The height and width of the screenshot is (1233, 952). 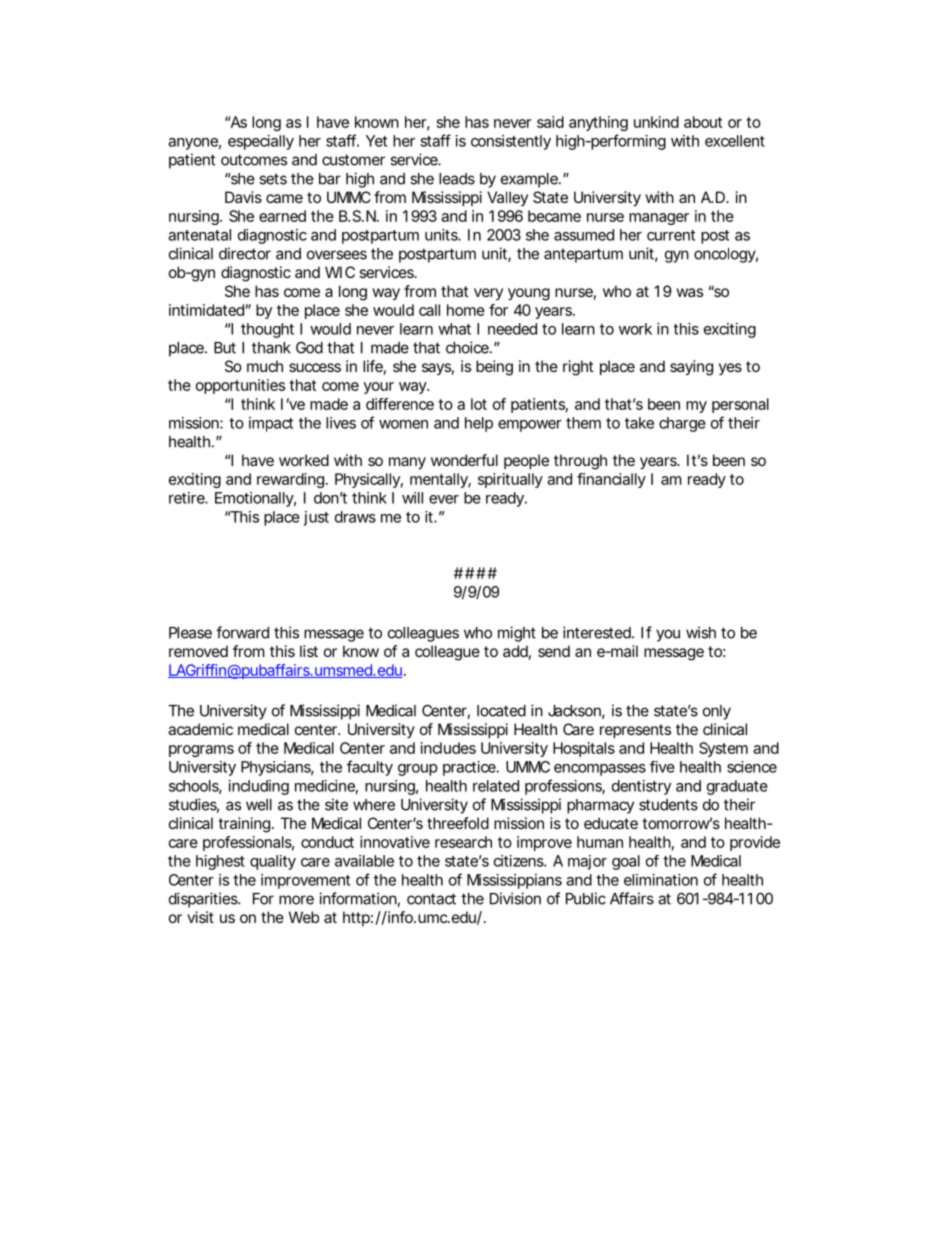 What do you see at coordinates (703, 122) in the screenshot?
I see `about` at bounding box center [703, 122].
